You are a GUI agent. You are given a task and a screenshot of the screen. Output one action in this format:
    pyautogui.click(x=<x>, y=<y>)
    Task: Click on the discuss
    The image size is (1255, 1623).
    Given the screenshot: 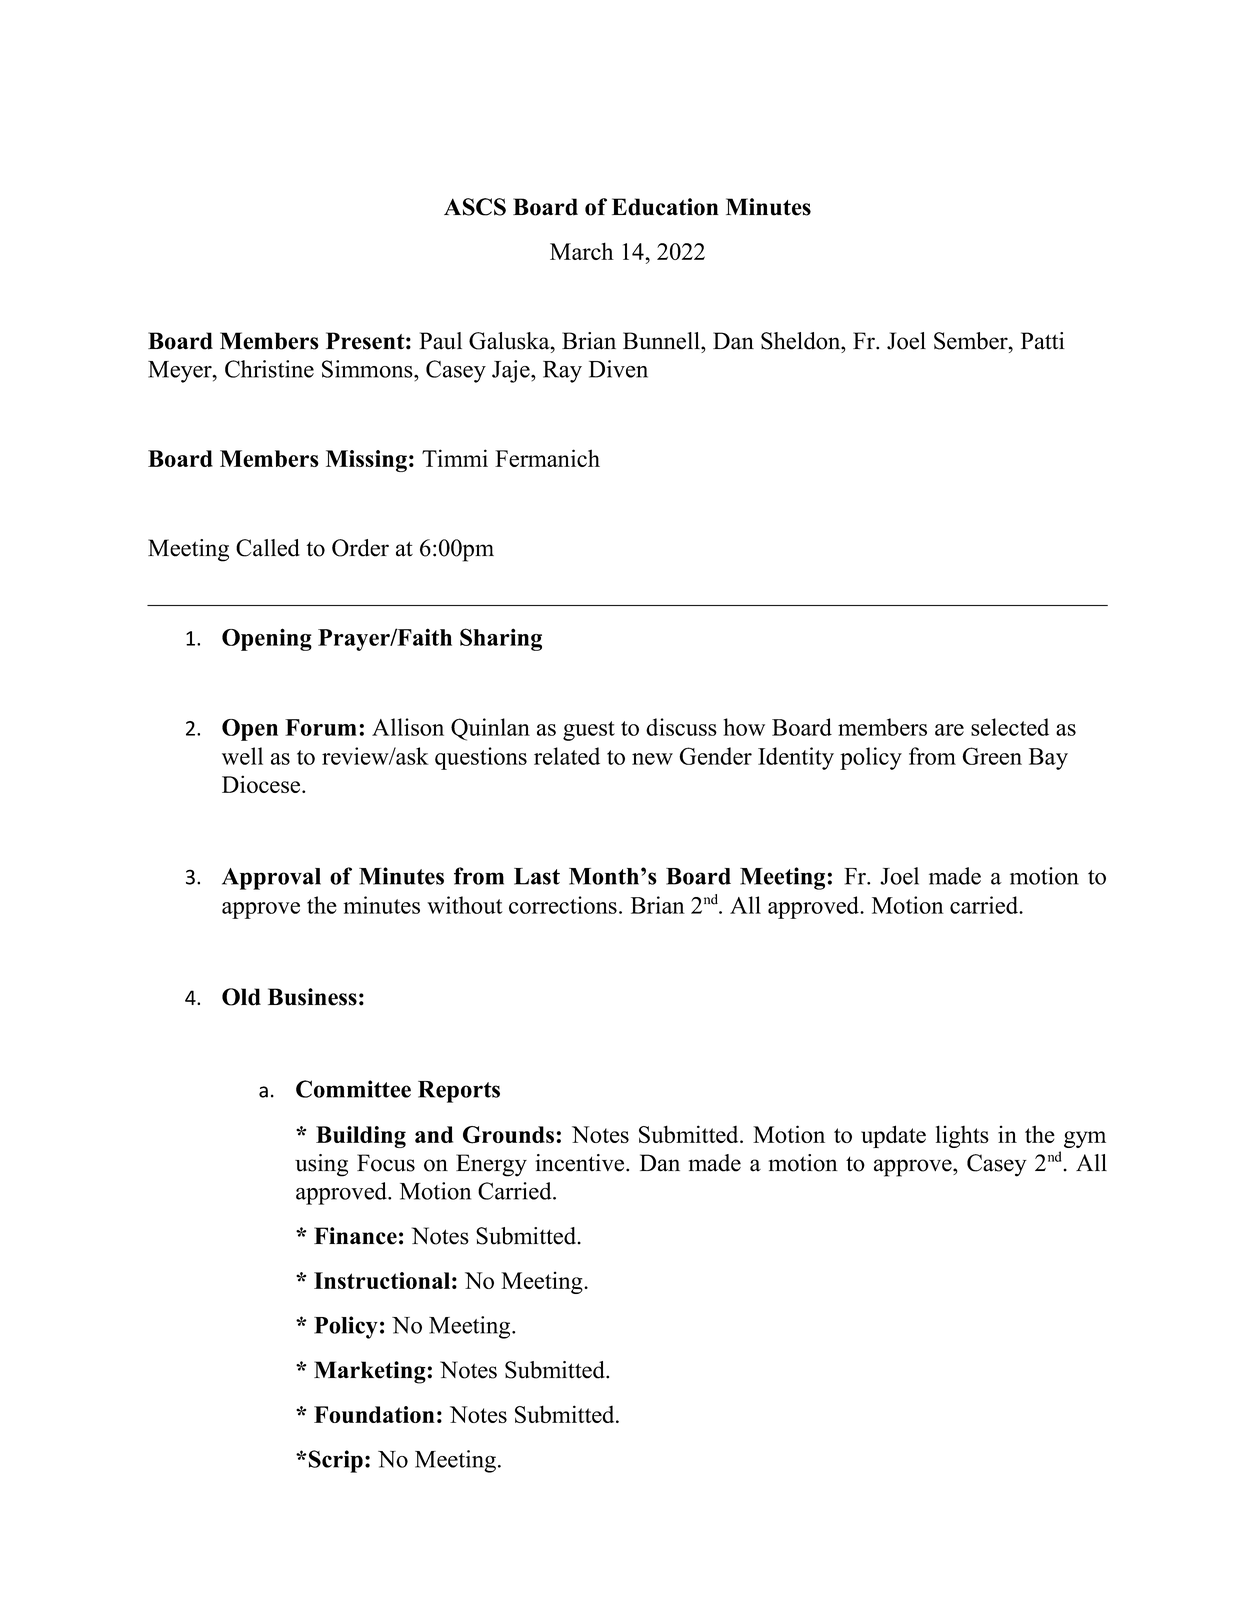 What is the action you would take?
    pyautogui.click(x=681, y=727)
